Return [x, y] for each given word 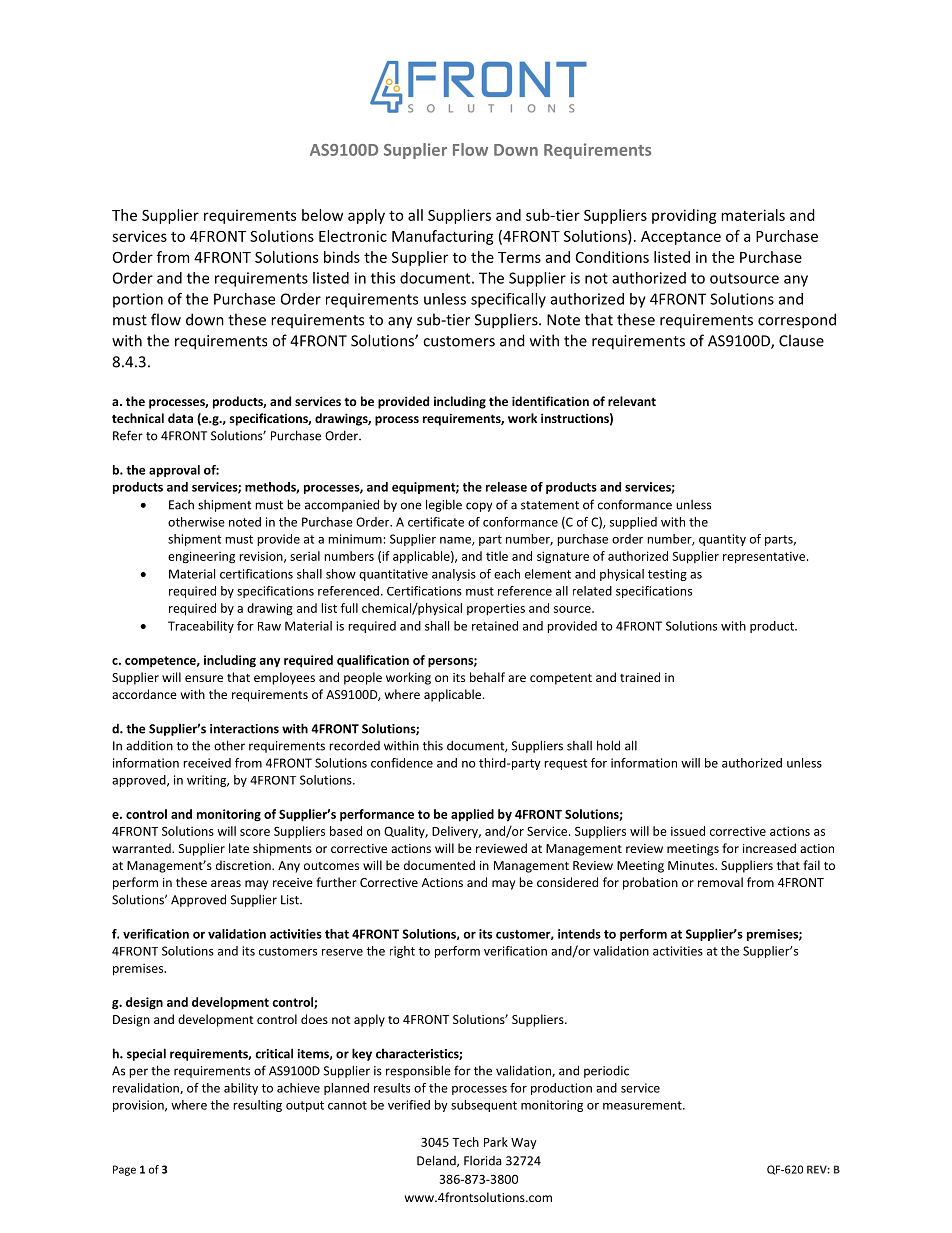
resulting [257, 1106]
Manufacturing [443, 237]
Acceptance [681, 238]
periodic [606, 1072]
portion [138, 300]
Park [496, 1142]
